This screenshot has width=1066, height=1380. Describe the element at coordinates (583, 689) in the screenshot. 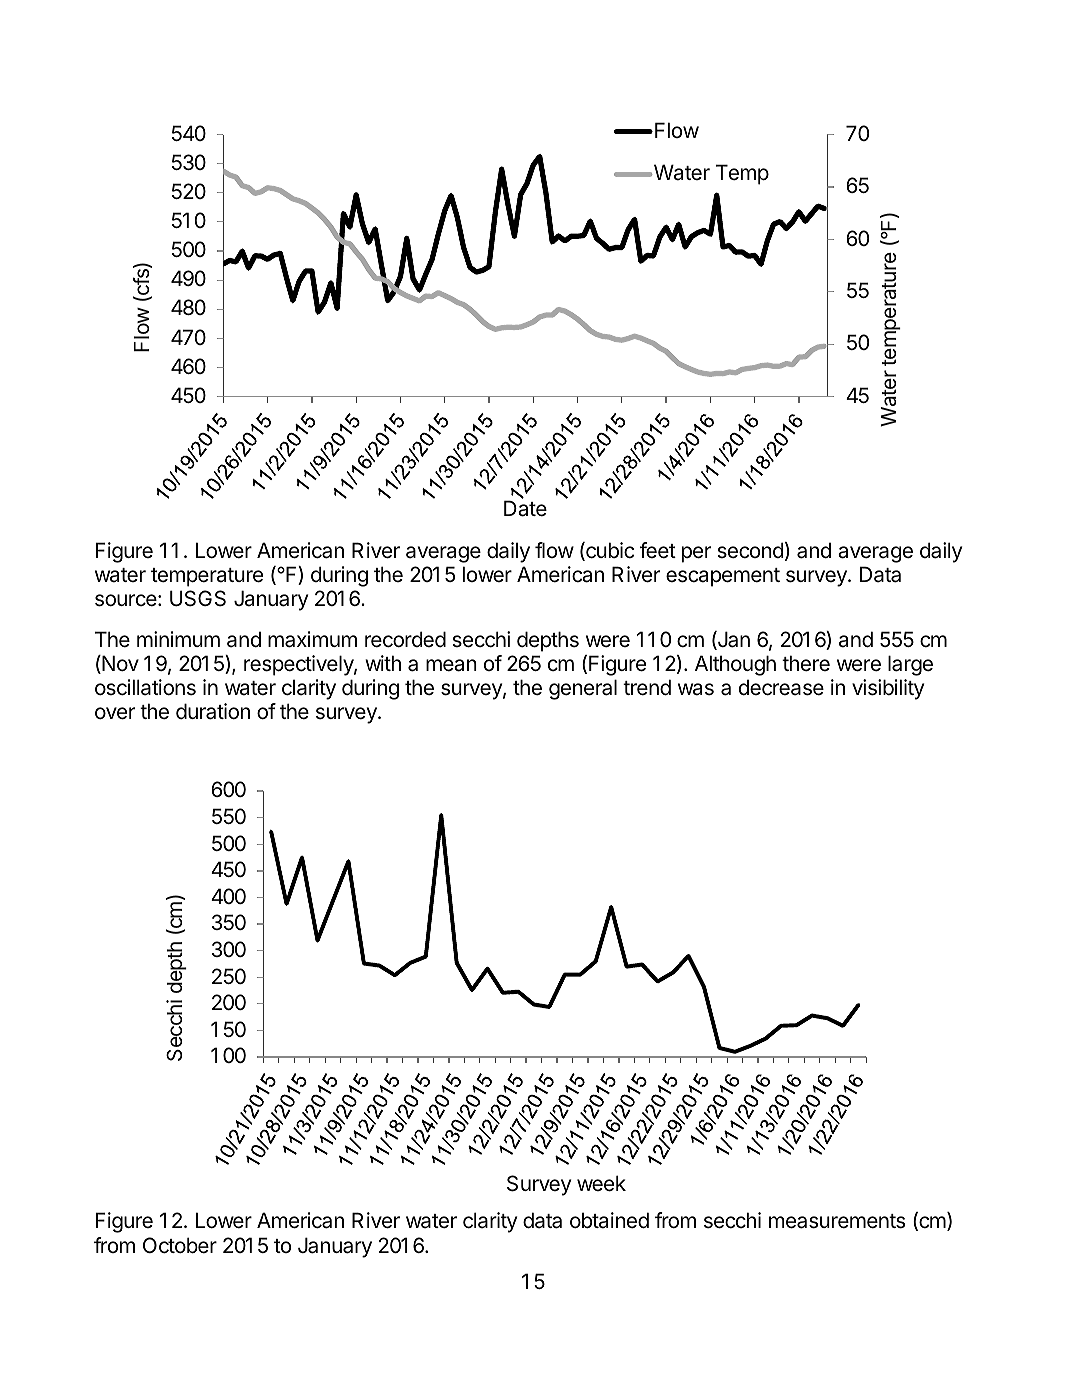

I see `general` at that location.
